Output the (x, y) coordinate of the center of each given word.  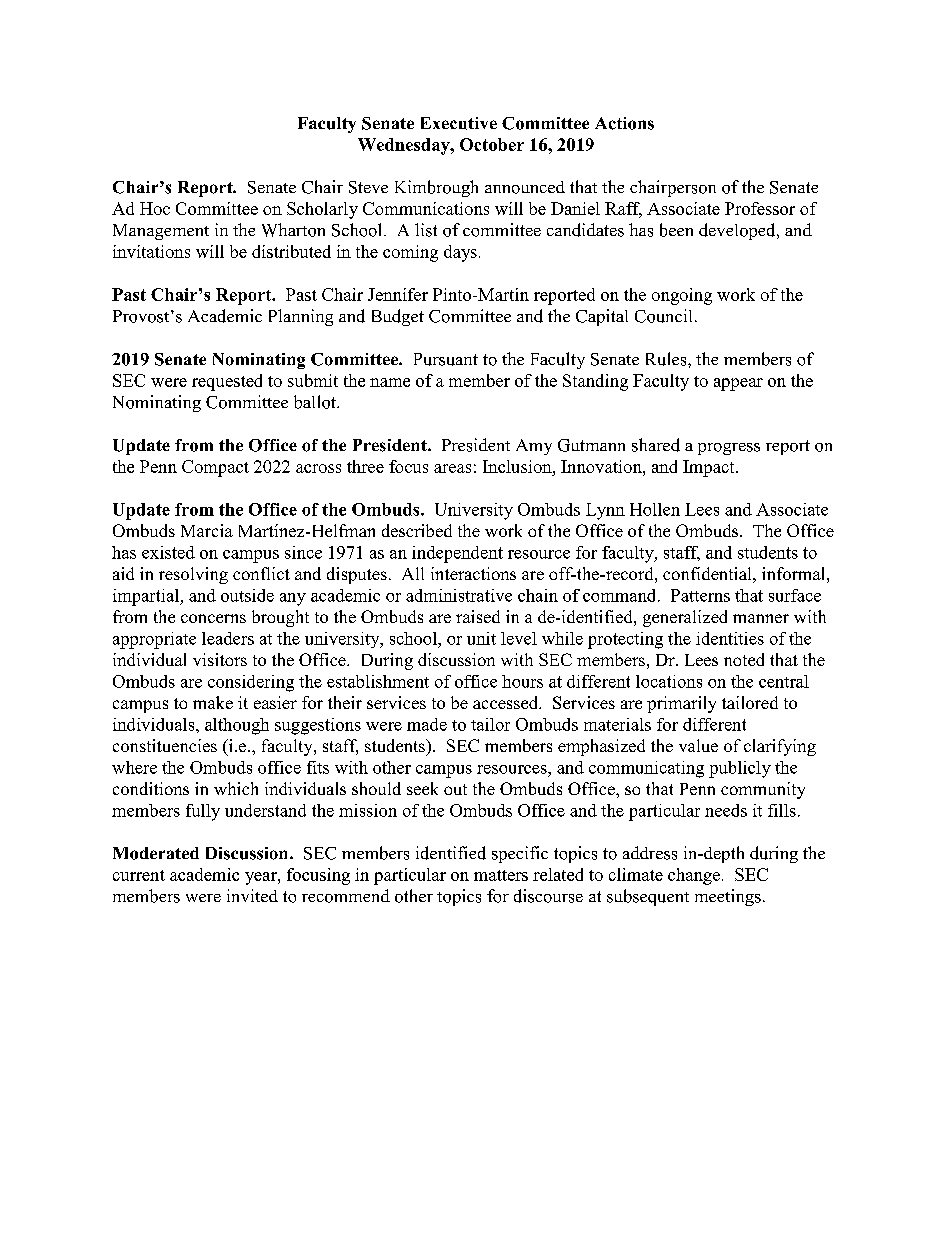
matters (501, 875)
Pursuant (446, 359)
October (492, 144)
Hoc (155, 208)
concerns (213, 618)
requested (227, 382)
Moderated (156, 853)
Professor (760, 208)
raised (478, 616)
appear (738, 384)
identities (730, 638)
